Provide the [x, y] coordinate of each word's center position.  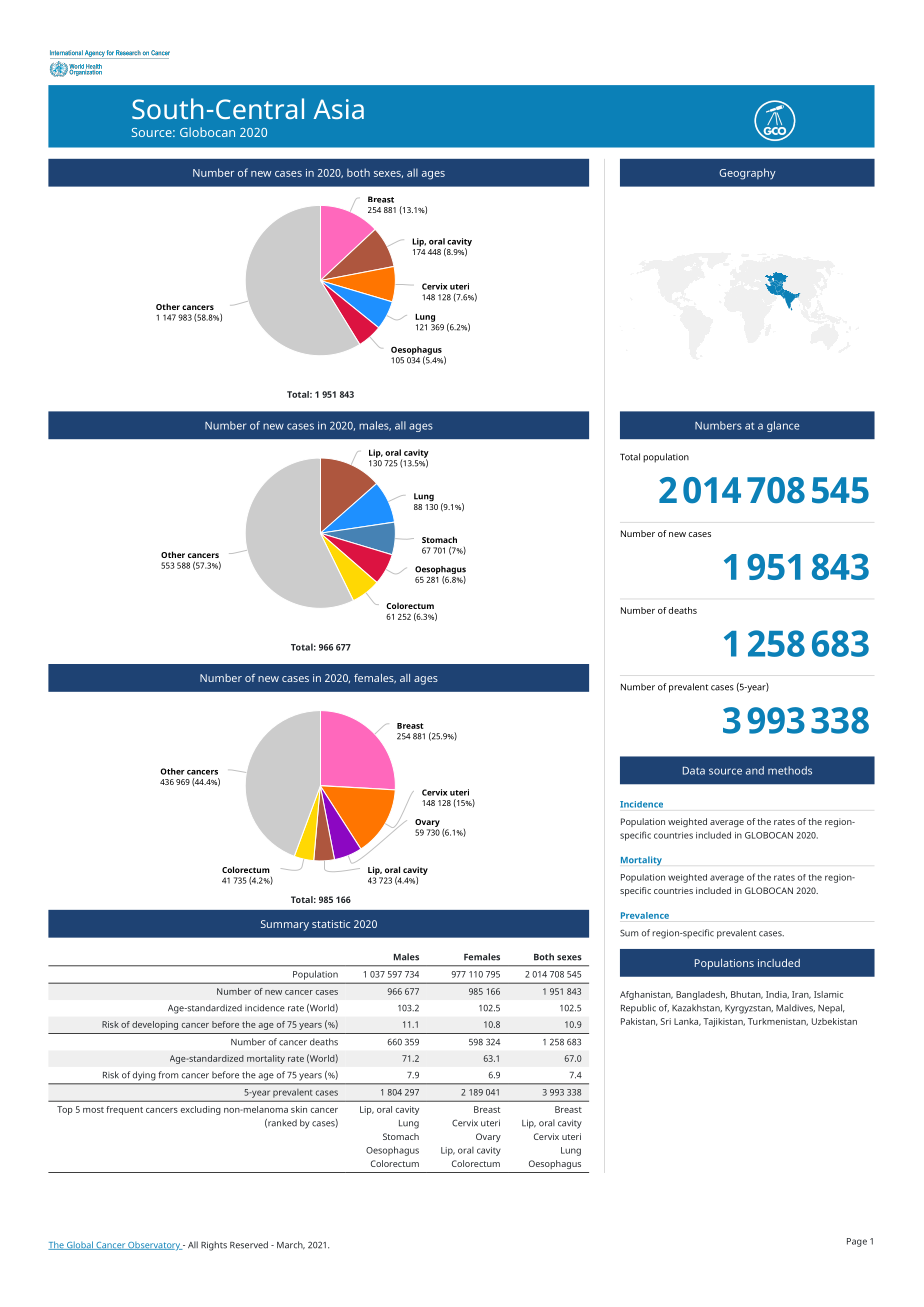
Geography [747, 174]
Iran [801, 995]
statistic [331, 924]
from [168, 1075]
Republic [638, 1009]
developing [155, 1025]
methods [790, 770]
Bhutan [747, 995]
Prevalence [645, 915]
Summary [285, 925]
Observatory [154, 1246]
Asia [339, 109]
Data [694, 771]
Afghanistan [646, 995]
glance [783, 426]
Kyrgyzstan [749, 1009]
